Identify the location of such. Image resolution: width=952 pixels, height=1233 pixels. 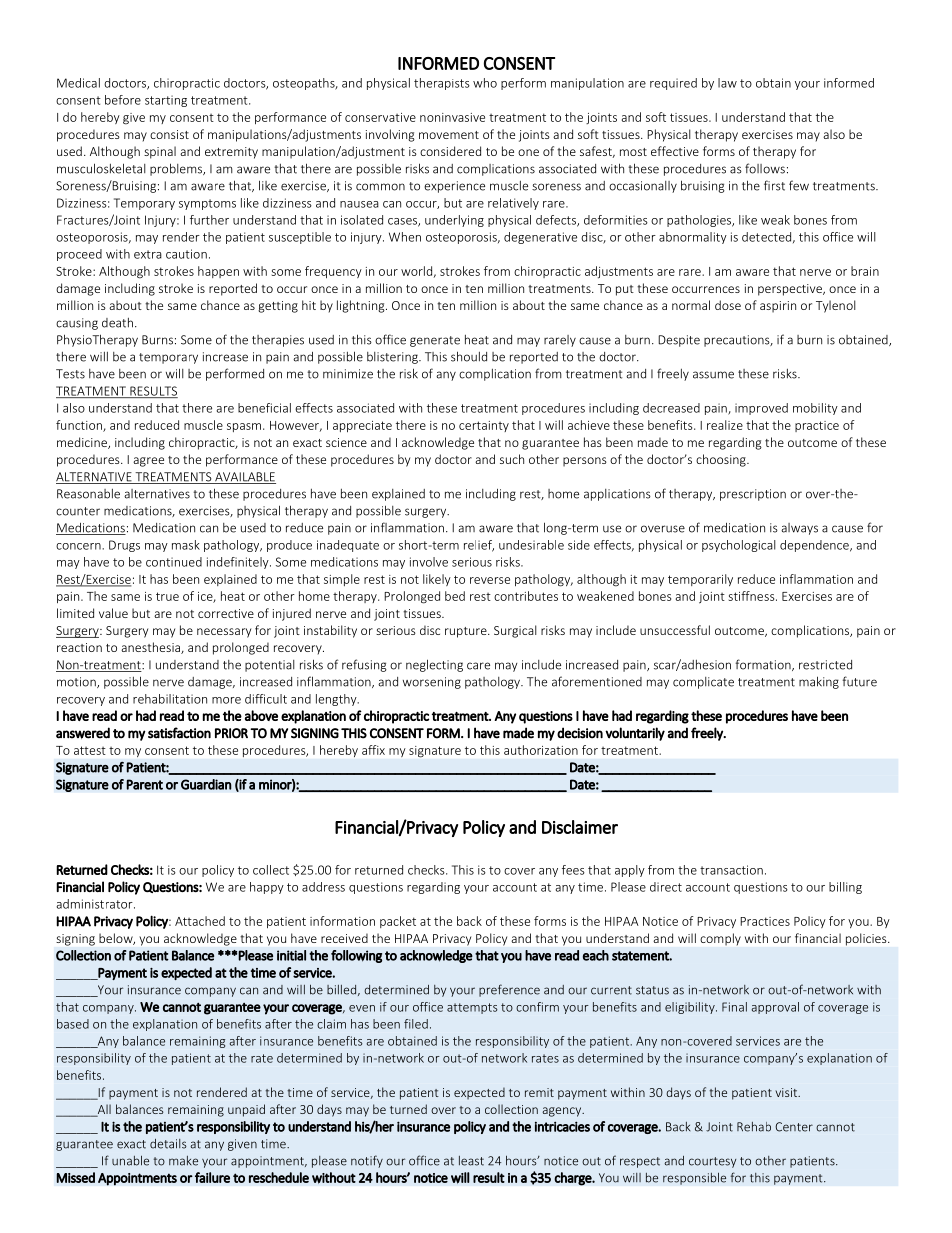
(512, 459).
